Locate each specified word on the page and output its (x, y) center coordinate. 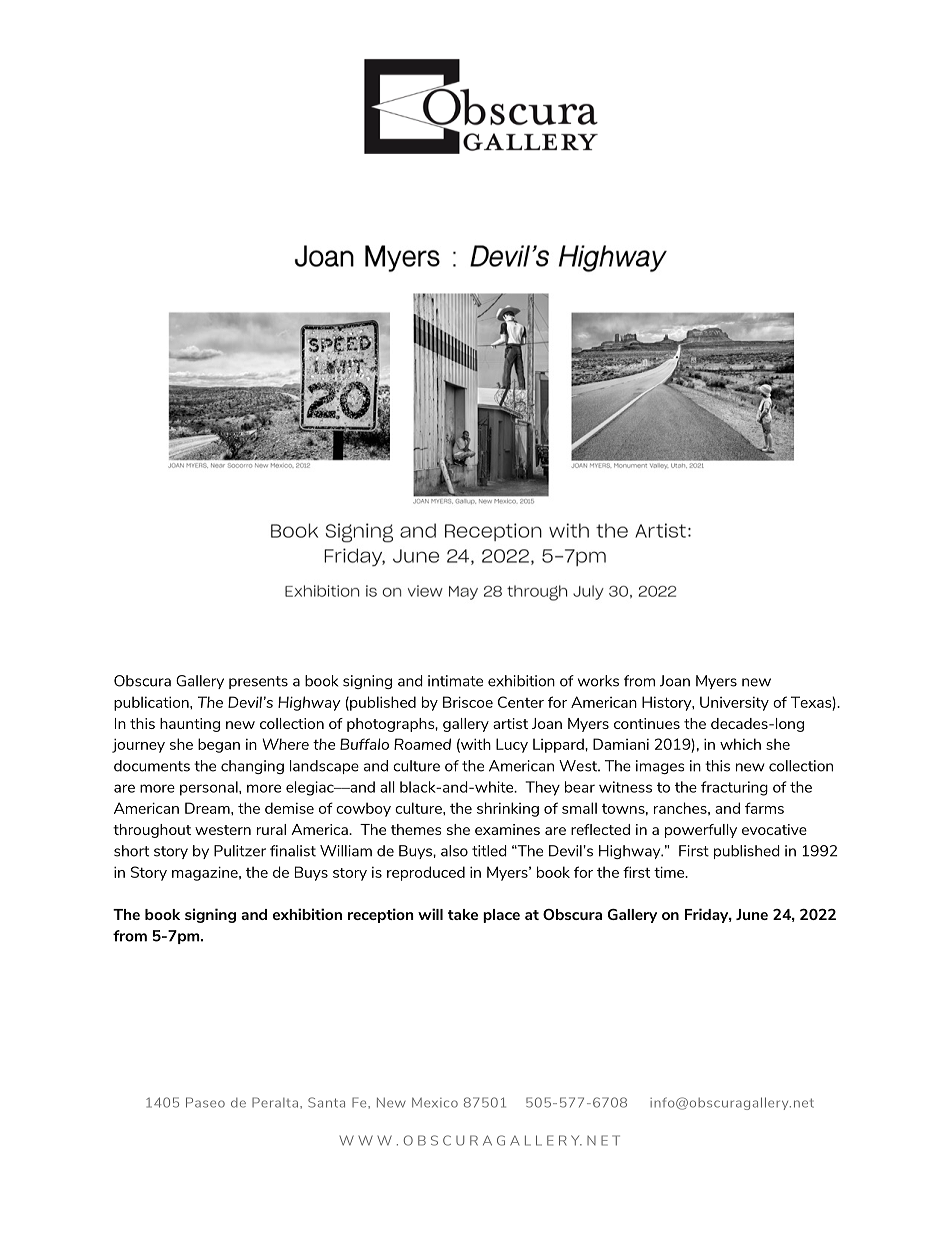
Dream (208, 808)
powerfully (701, 831)
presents (258, 682)
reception (381, 915)
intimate (455, 681)
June (752, 914)
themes (416, 829)
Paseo (205, 1102)
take (463, 914)
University (734, 703)
